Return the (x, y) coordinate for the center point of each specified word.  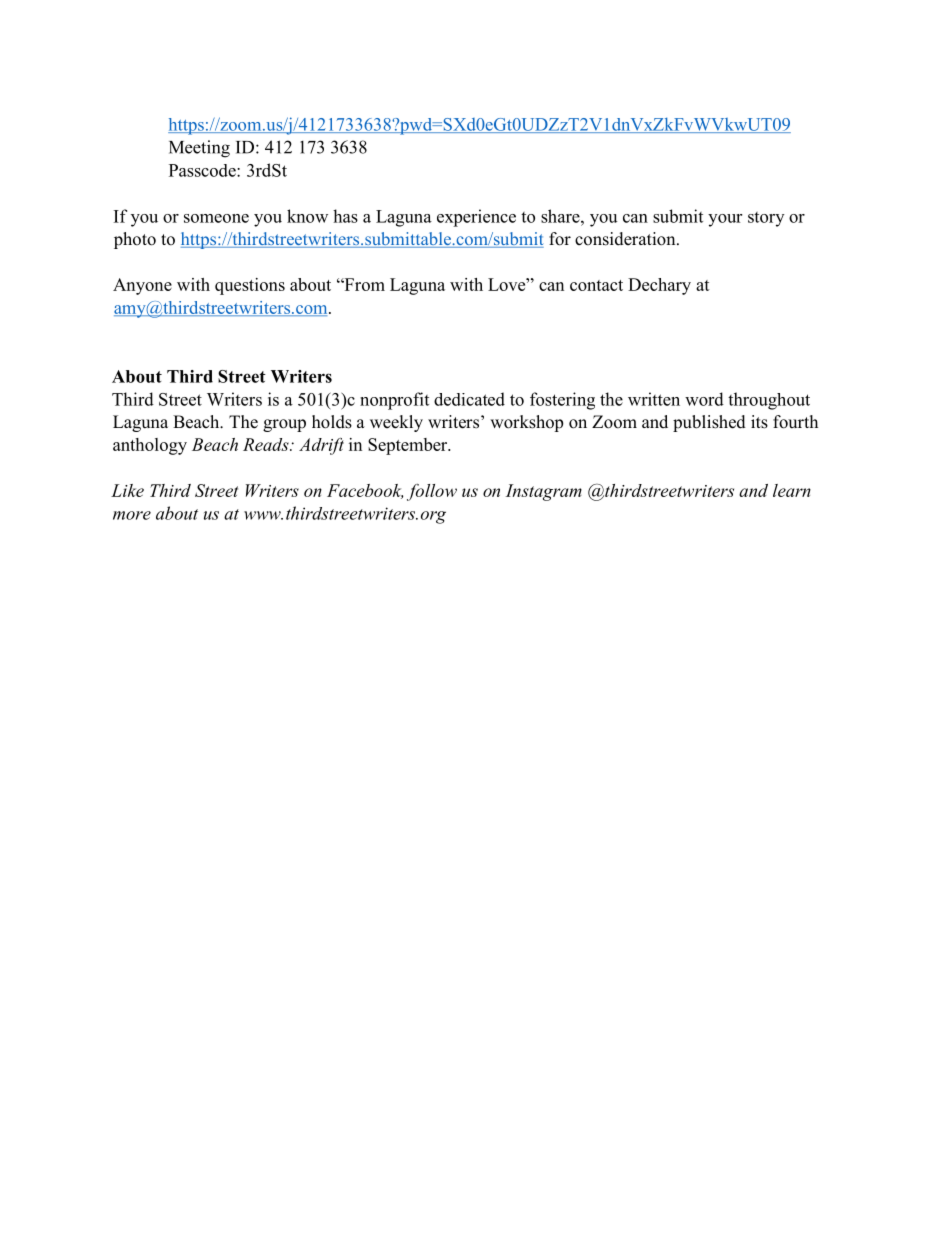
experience (476, 218)
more (132, 515)
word (704, 399)
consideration (626, 239)
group (284, 425)
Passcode (203, 170)
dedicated (469, 399)
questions (250, 286)
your (725, 220)
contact (596, 285)
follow (432, 492)
